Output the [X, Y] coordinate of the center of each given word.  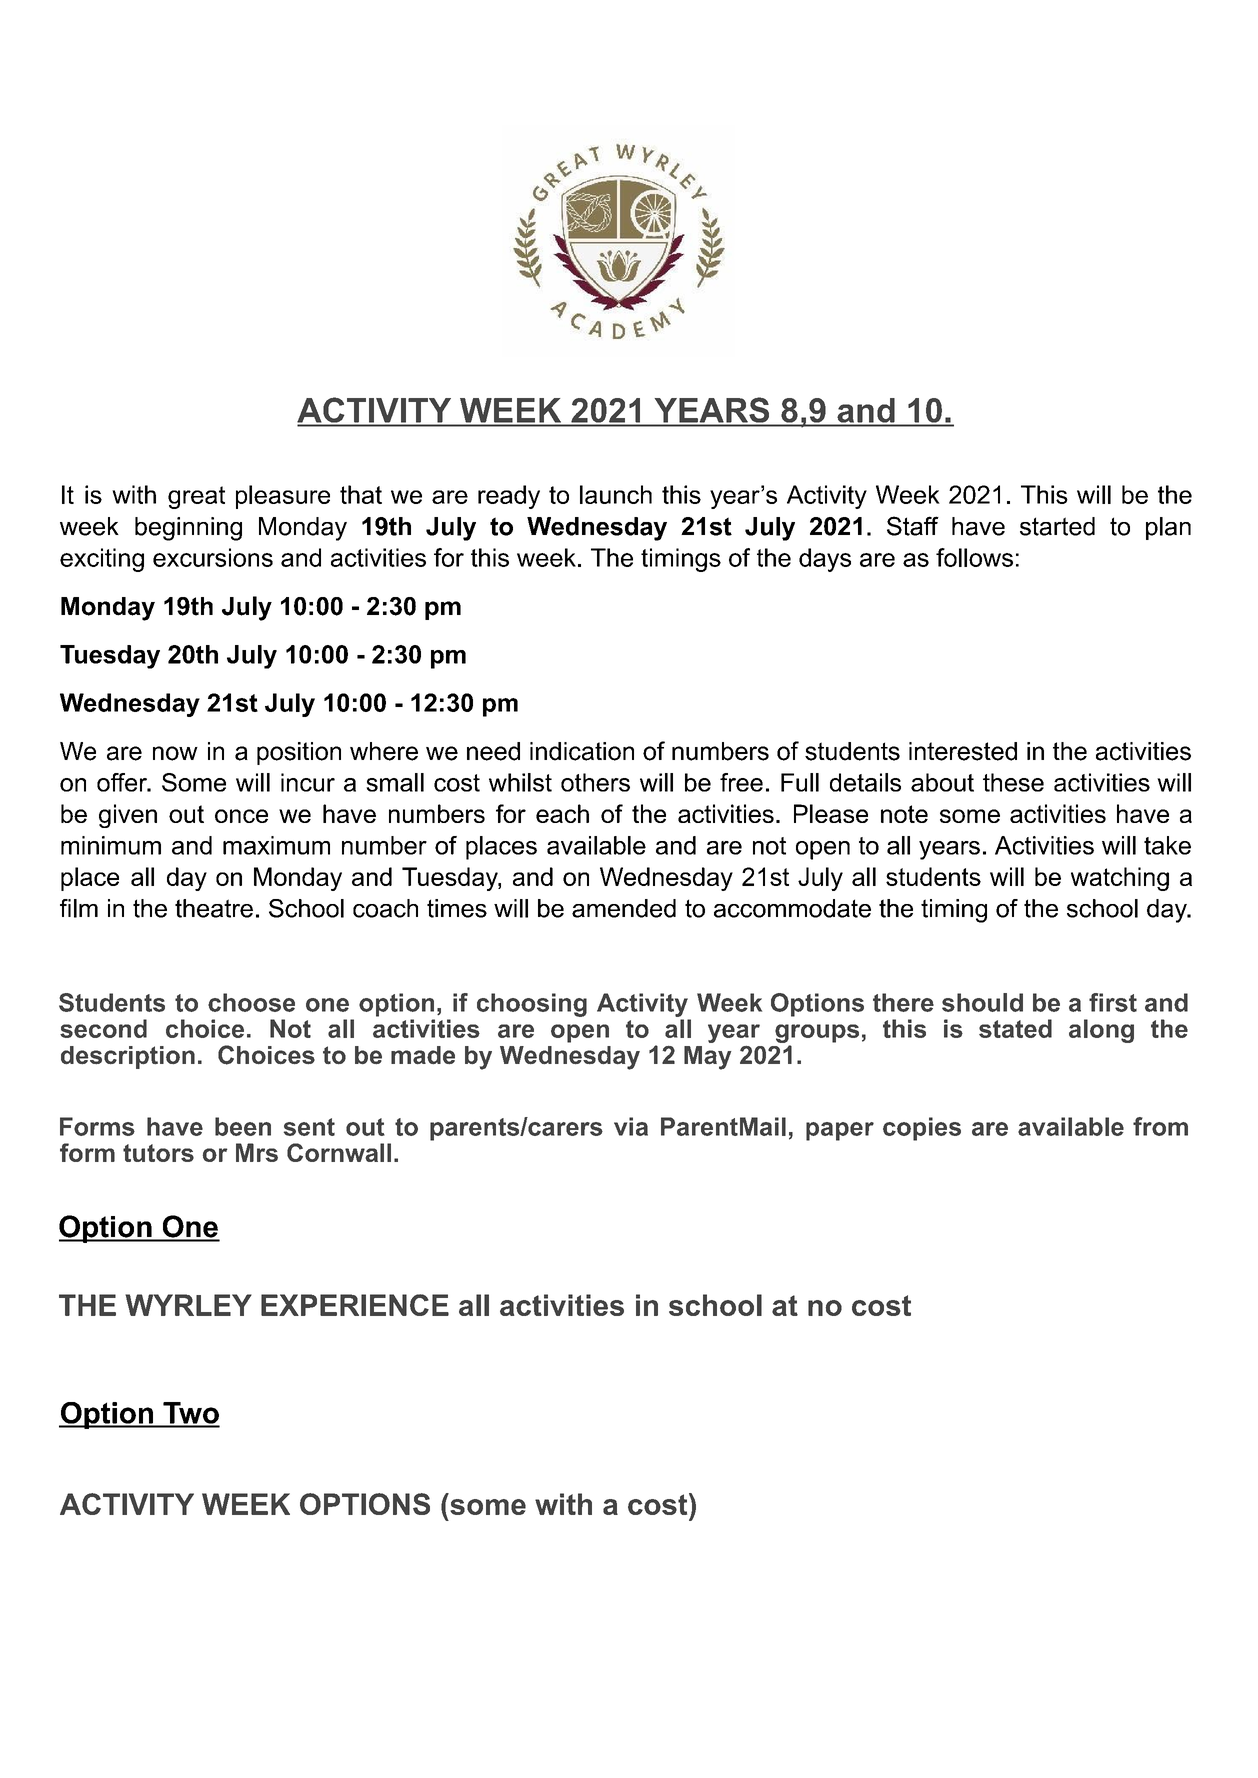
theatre [214, 908]
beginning [188, 529]
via [631, 1126]
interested [963, 751]
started [1057, 526]
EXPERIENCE [355, 1305]
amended [624, 908]
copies [922, 1129]
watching [1120, 879]
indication [582, 751]
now [175, 753]
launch [616, 494]
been [243, 1126]
